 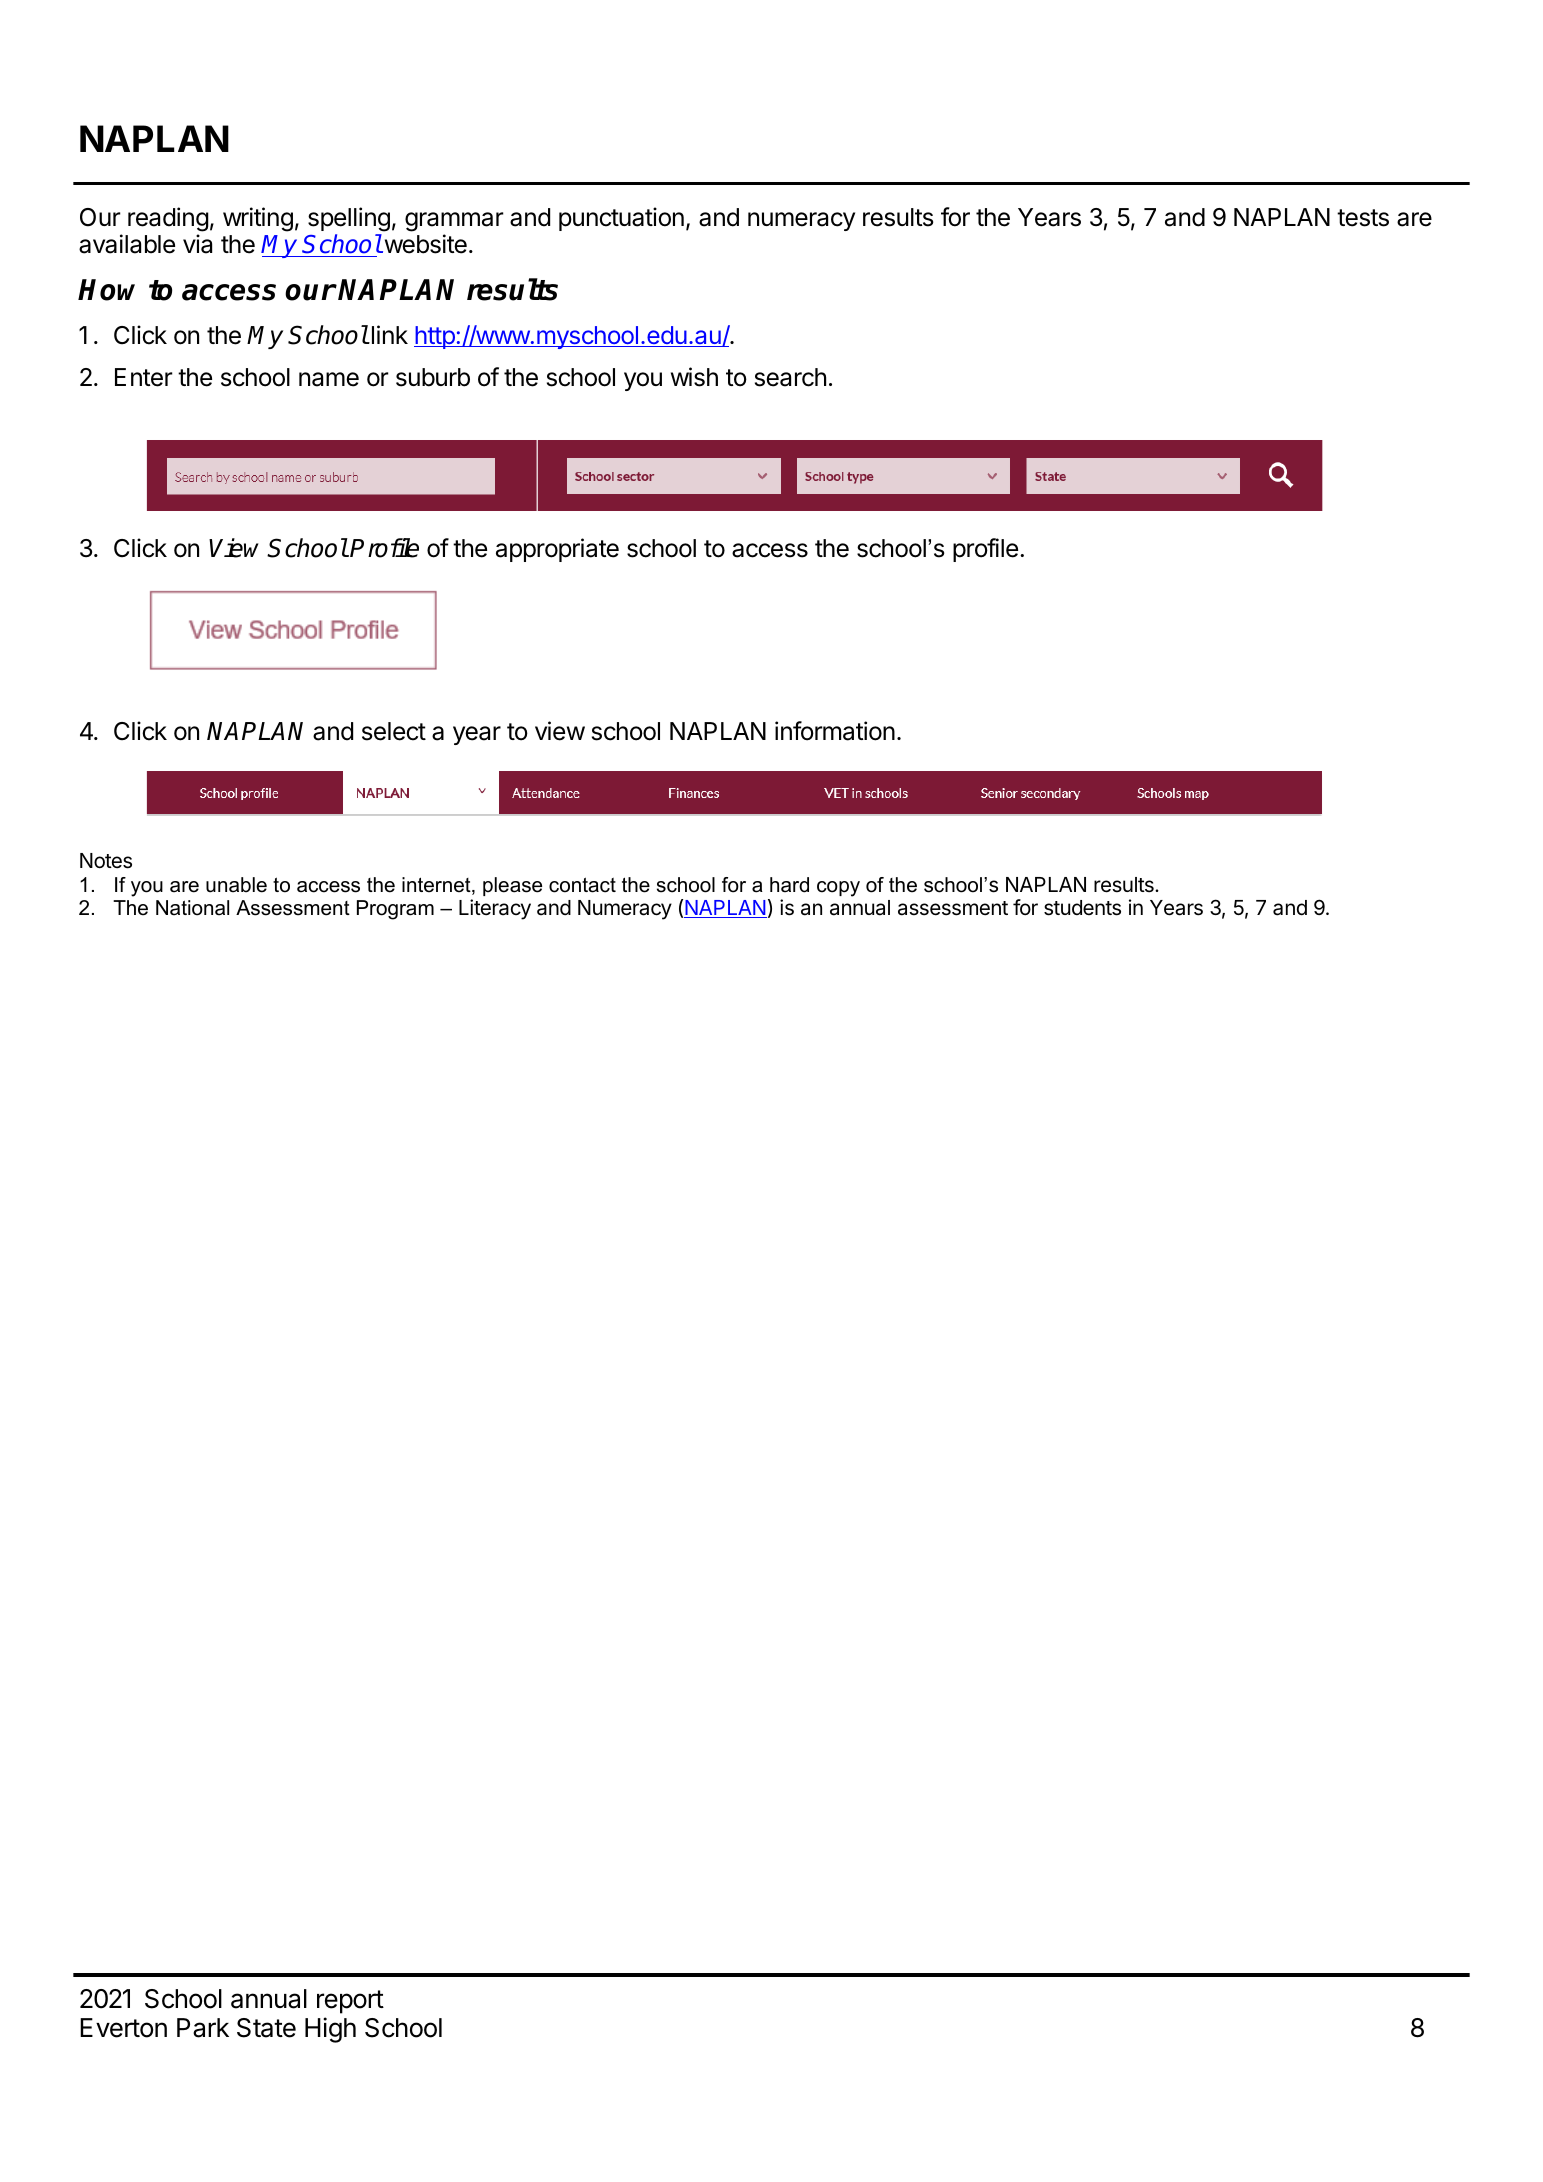 I want to click on students, so click(x=1082, y=908).
